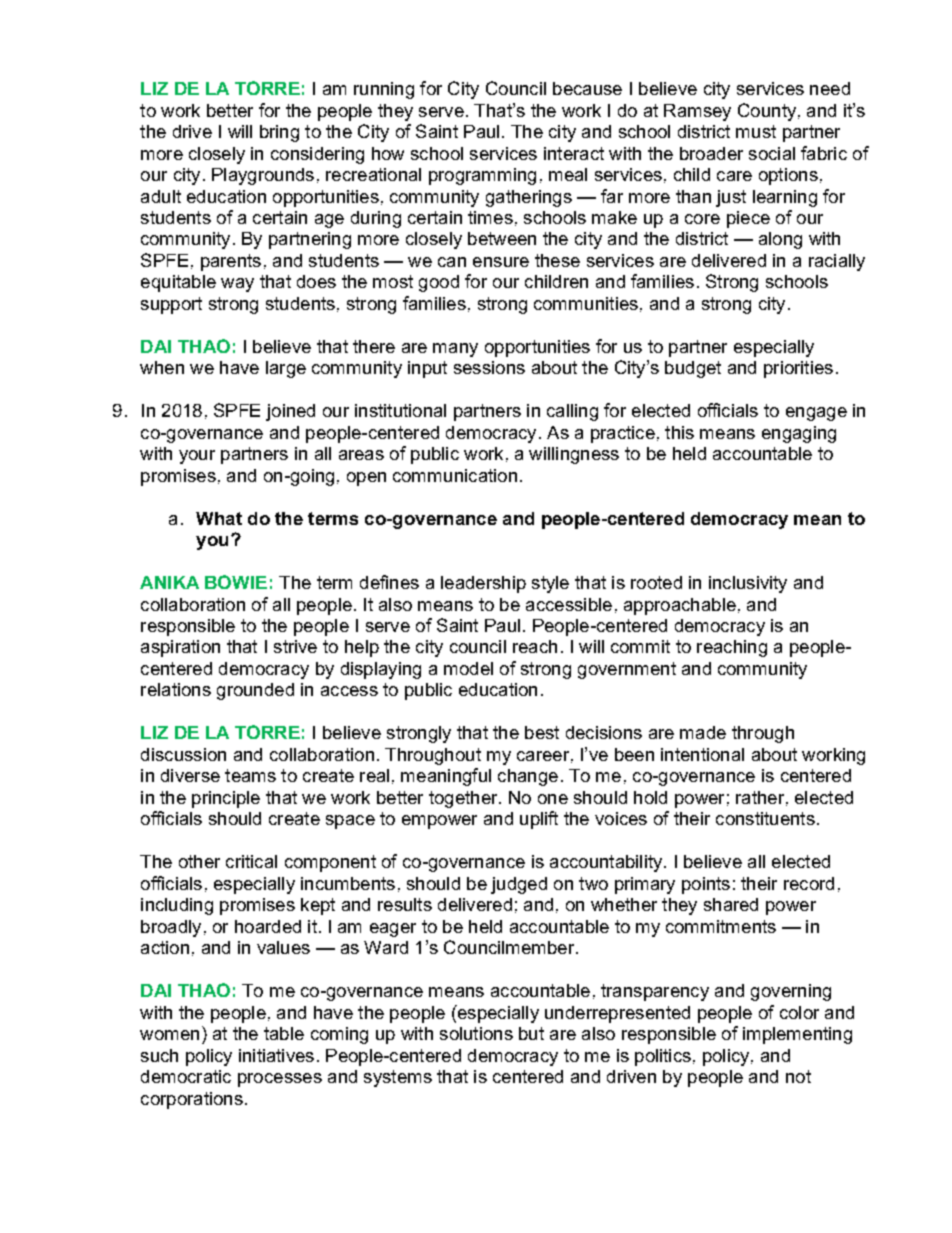 This screenshot has width=952, height=1233. I want to click on BOWIE, so click(236, 582).
